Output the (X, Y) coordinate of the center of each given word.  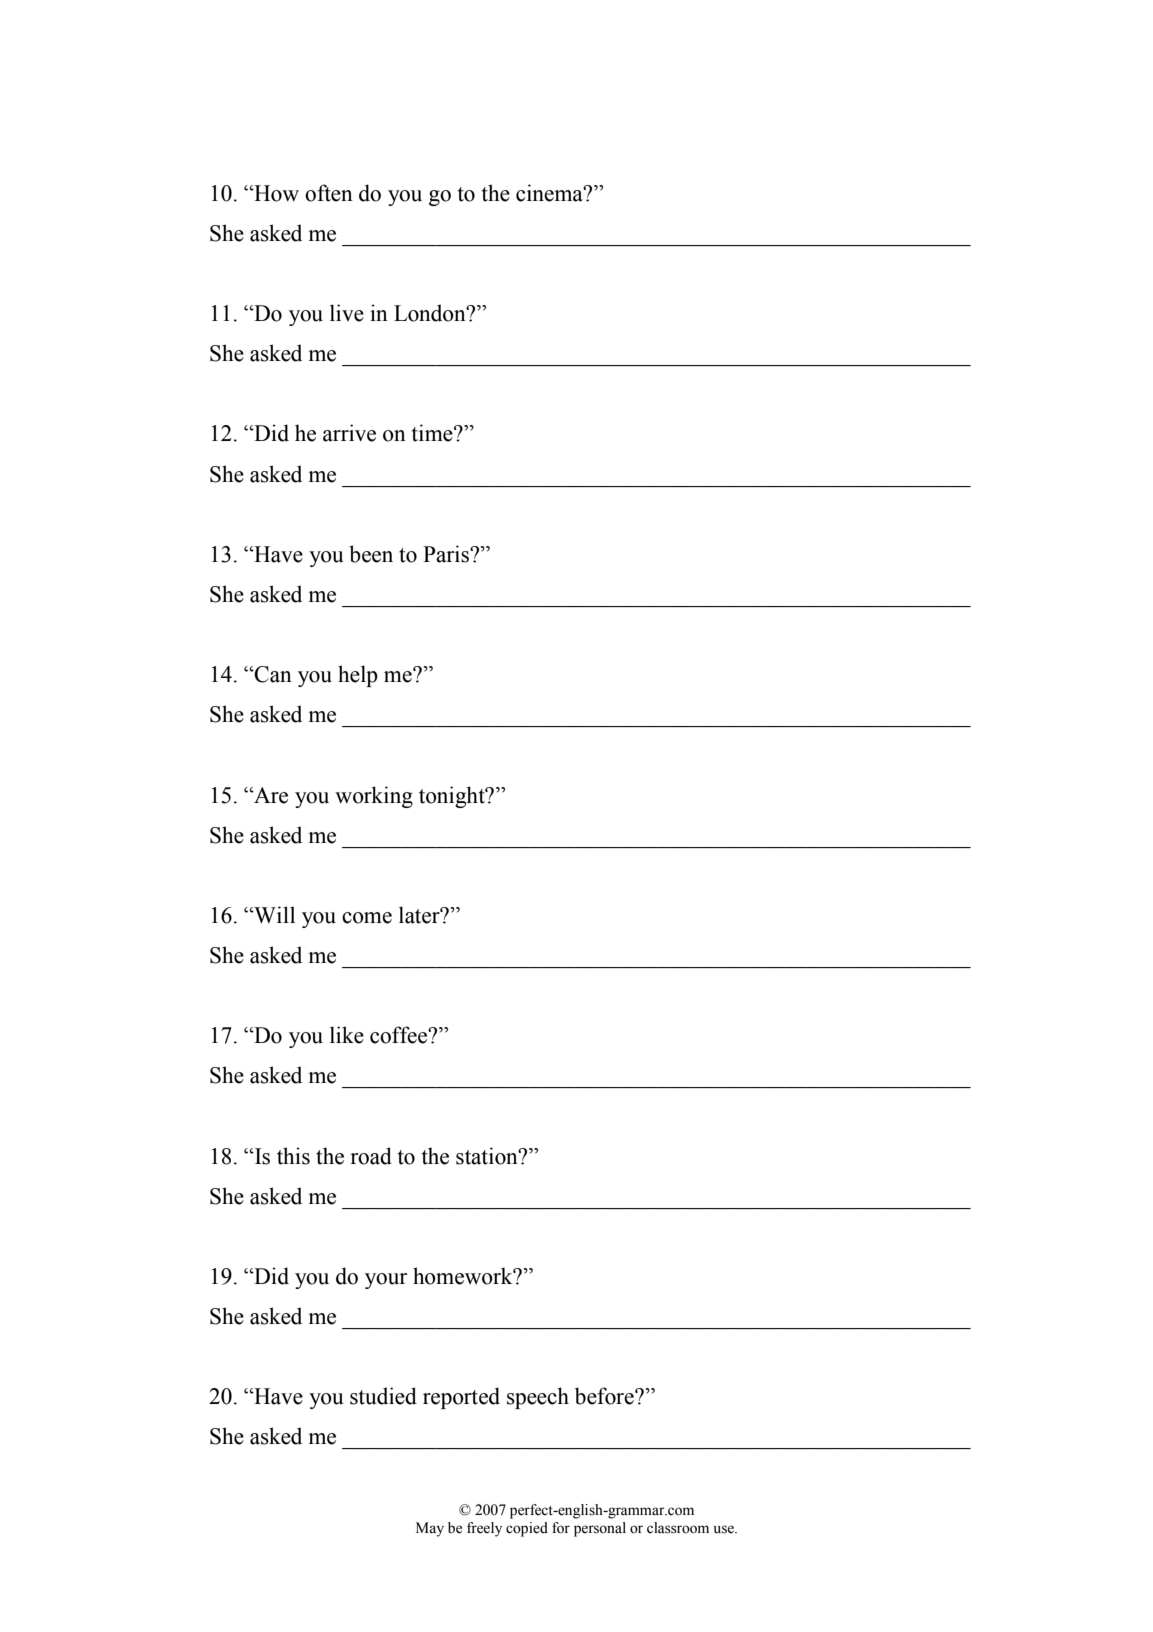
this (293, 1156)
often (329, 193)
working (374, 797)
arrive (349, 433)
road (371, 1156)
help (358, 676)
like (347, 1035)
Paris (447, 554)
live (347, 313)
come (367, 918)
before (605, 1396)
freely (484, 1529)
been (371, 554)
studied (383, 1396)
